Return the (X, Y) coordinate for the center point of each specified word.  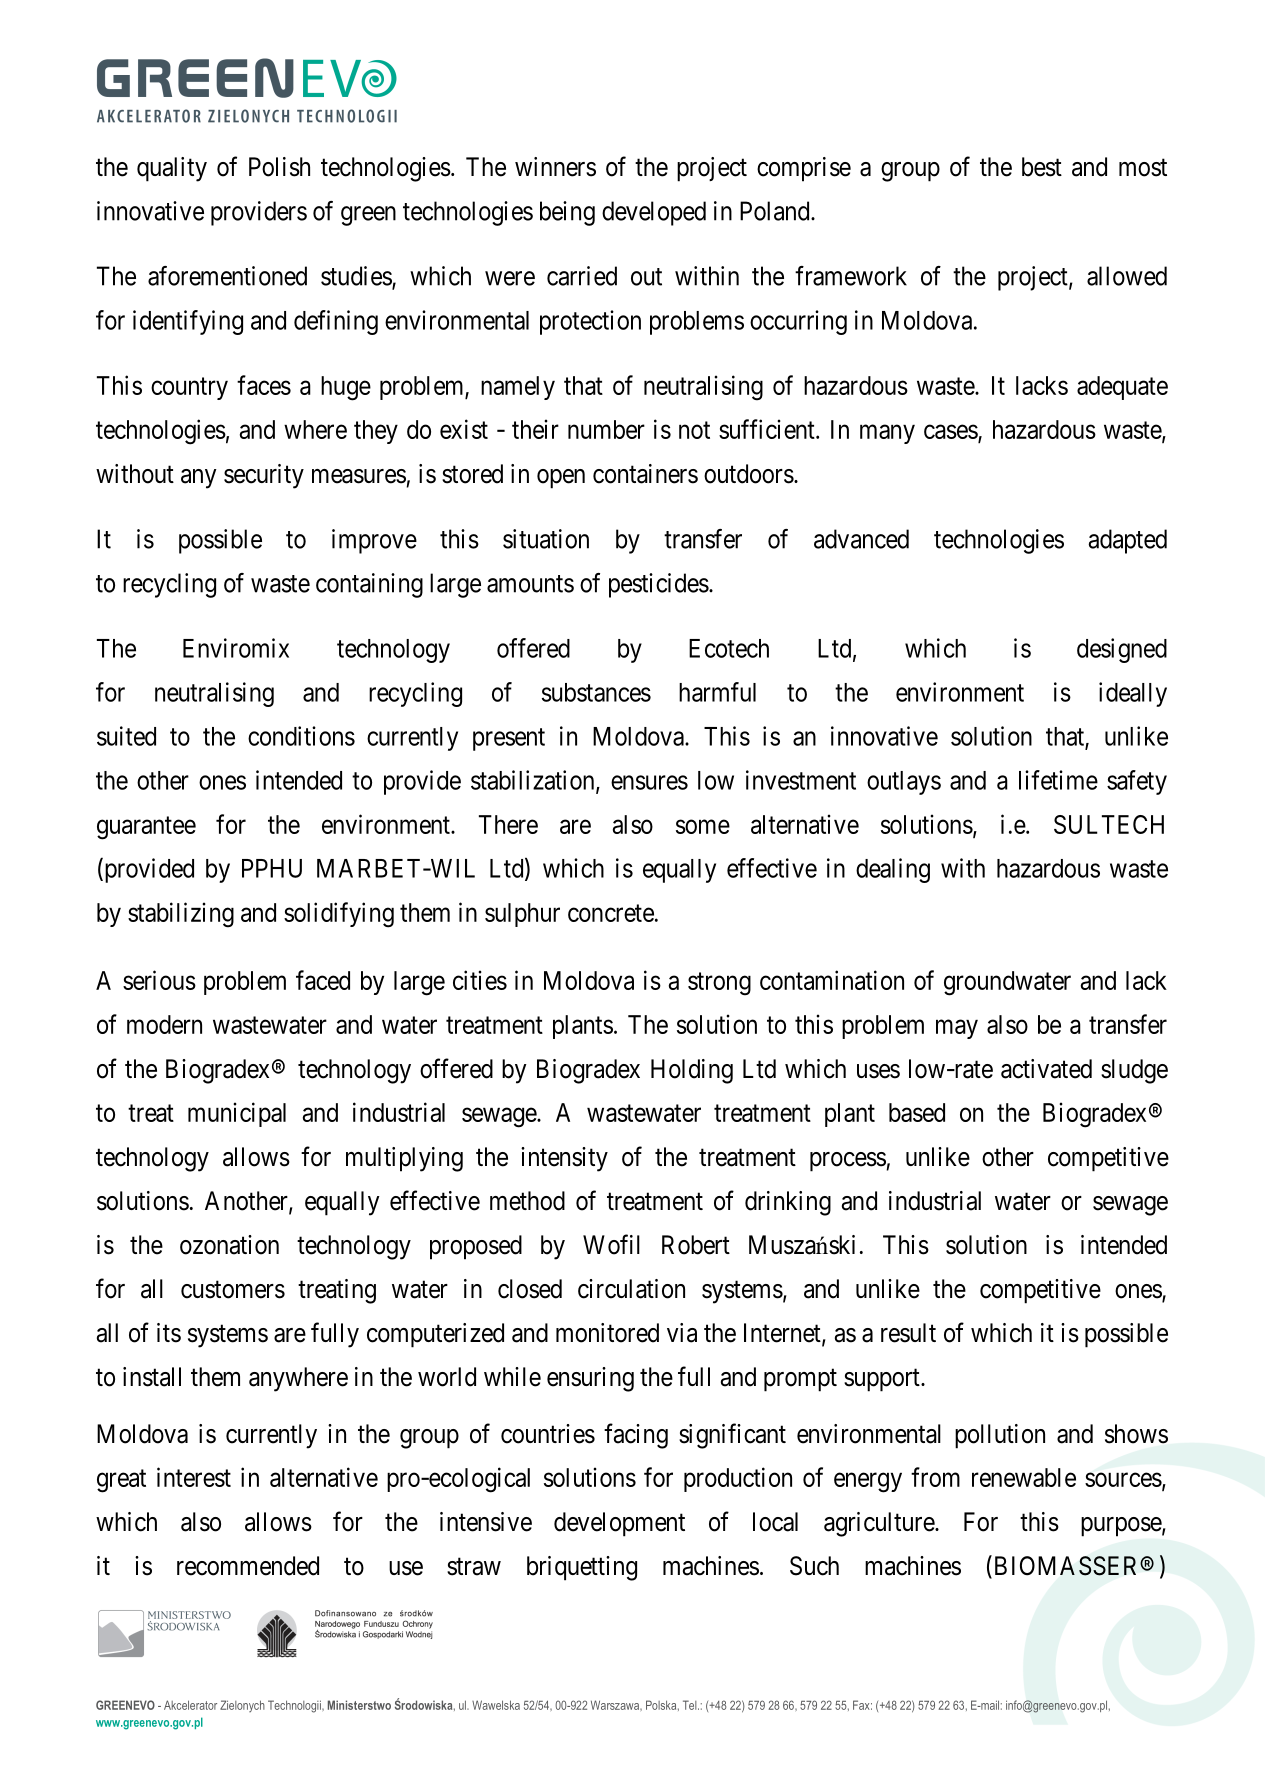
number (606, 429)
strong (719, 984)
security (264, 476)
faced (323, 980)
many (887, 434)
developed (654, 213)
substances (596, 692)
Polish (279, 167)
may (957, 1029)
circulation (631, 1289)
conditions (301, 736)
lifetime (1058, 780)
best (1042, 167)
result (908, 1333)
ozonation (229, 1245)
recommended (248, 1566)
